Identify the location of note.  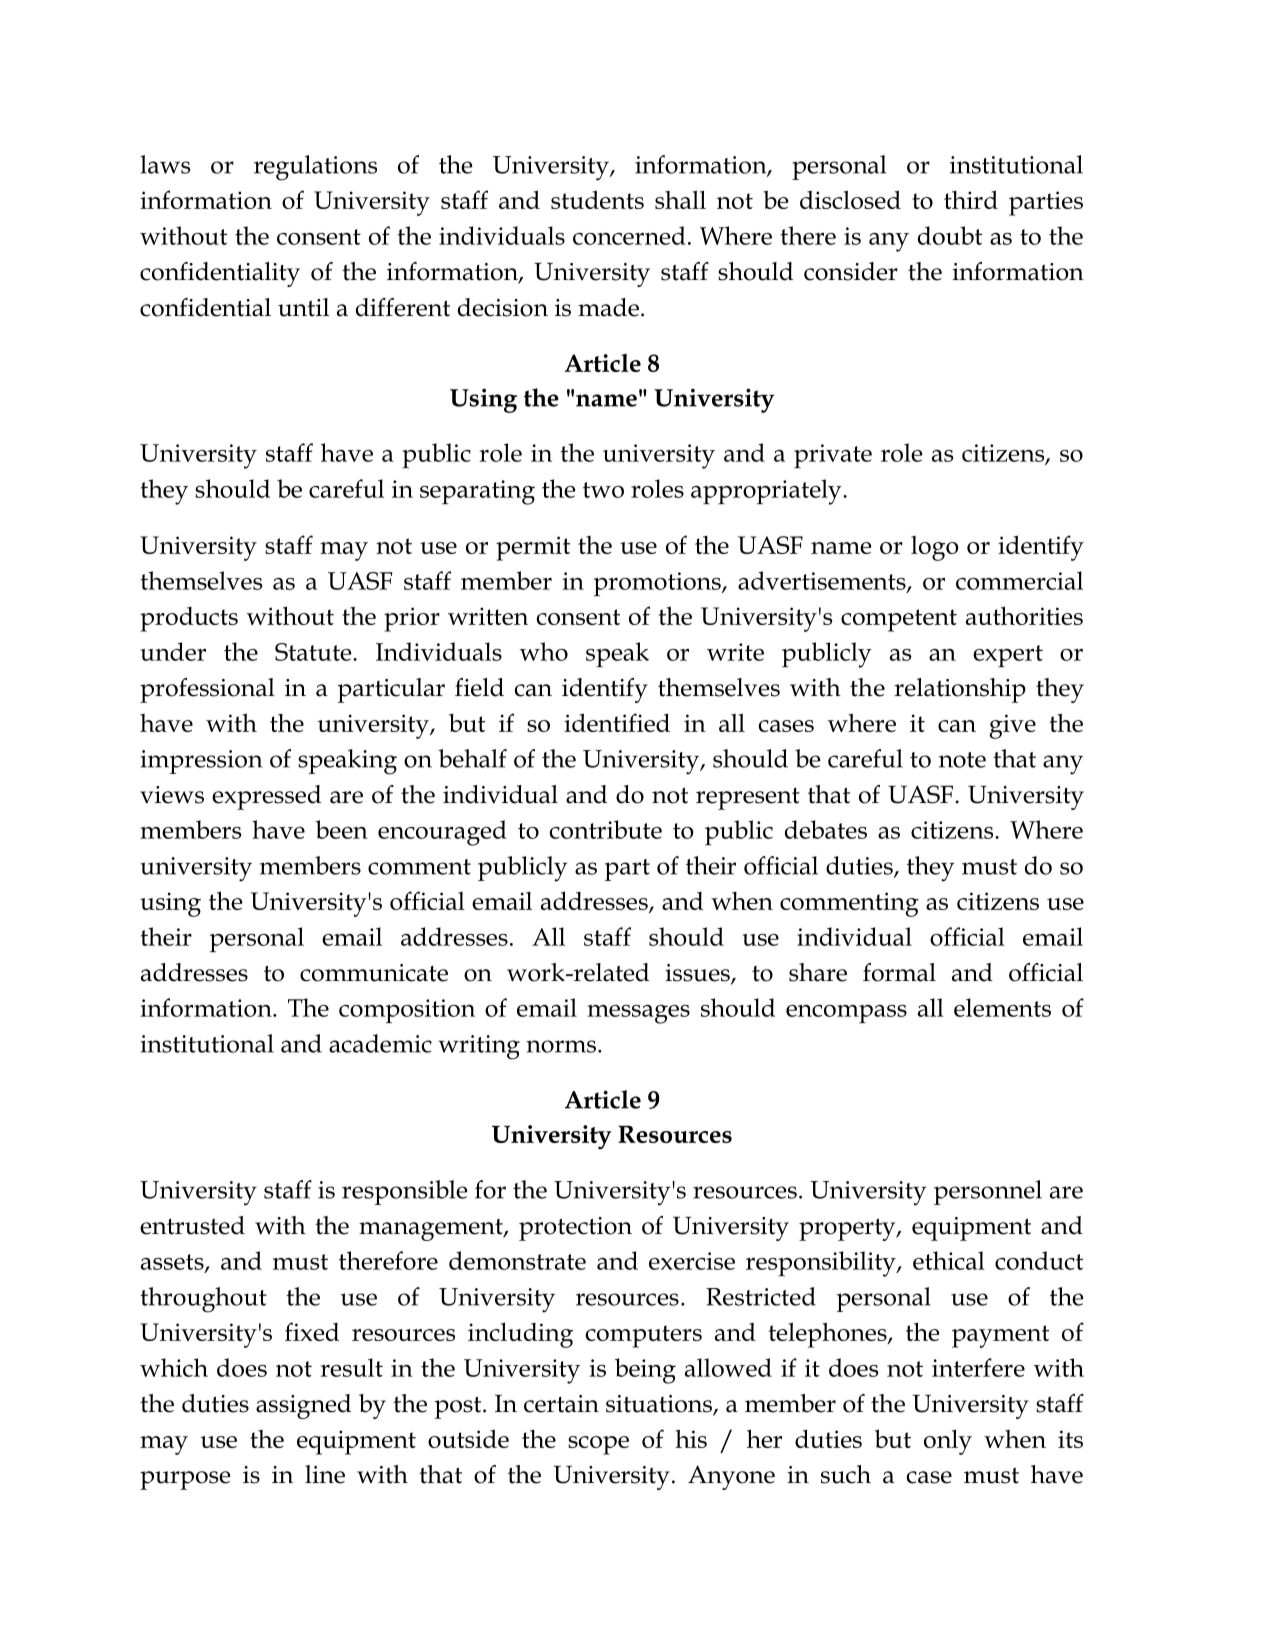
(962, 760).
